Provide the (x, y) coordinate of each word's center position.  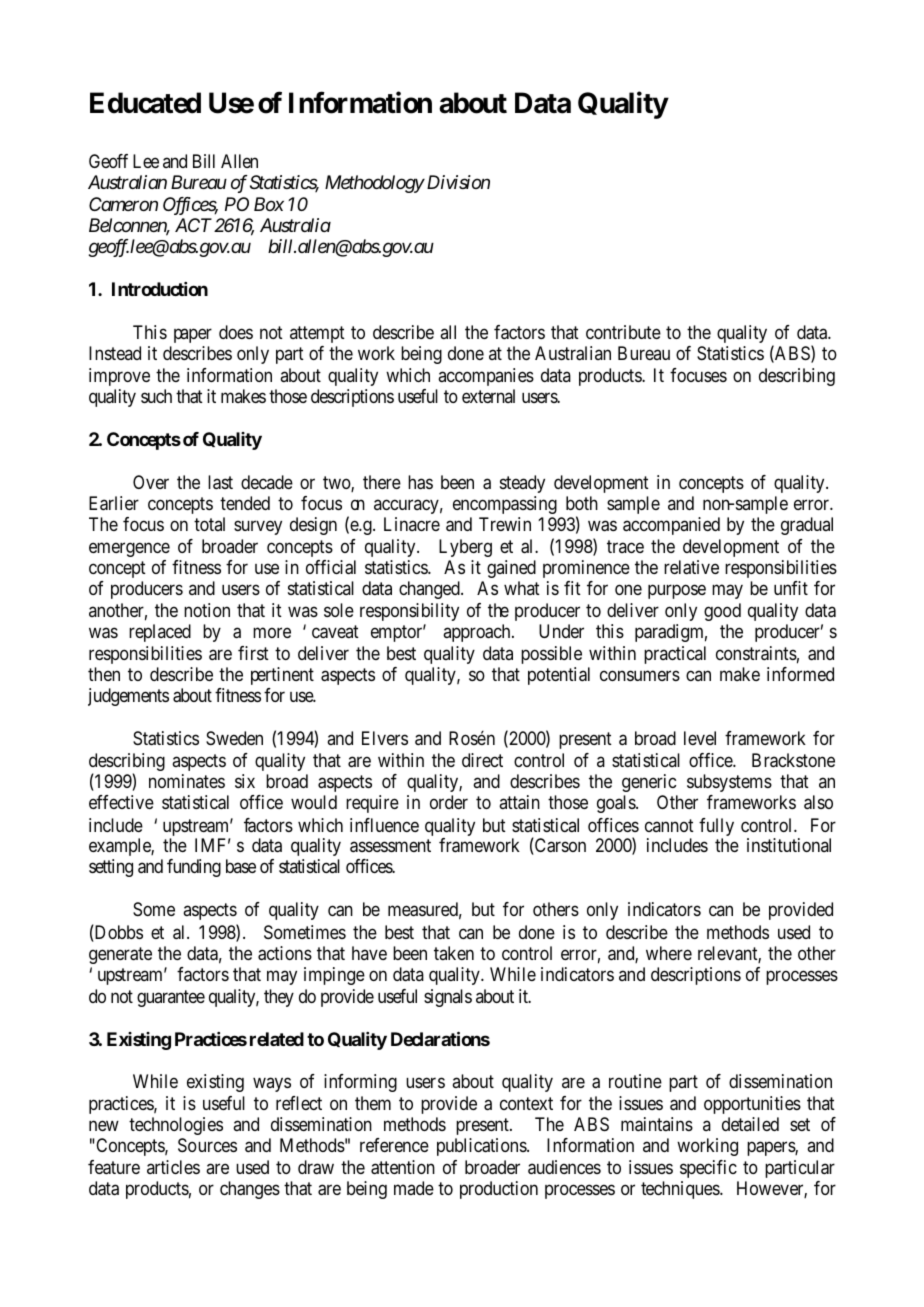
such (156, 396)
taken (454, 953)
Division (457, 182)
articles (173, 1167)
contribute (623, 332)
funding (194, 868)
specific (708, 1169)
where (669, 953)
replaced (160, 633)
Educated (145, 103)
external (488, 396)
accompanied (671, 526)
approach (478, 633)
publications (482, 1147)
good (722, 612)
